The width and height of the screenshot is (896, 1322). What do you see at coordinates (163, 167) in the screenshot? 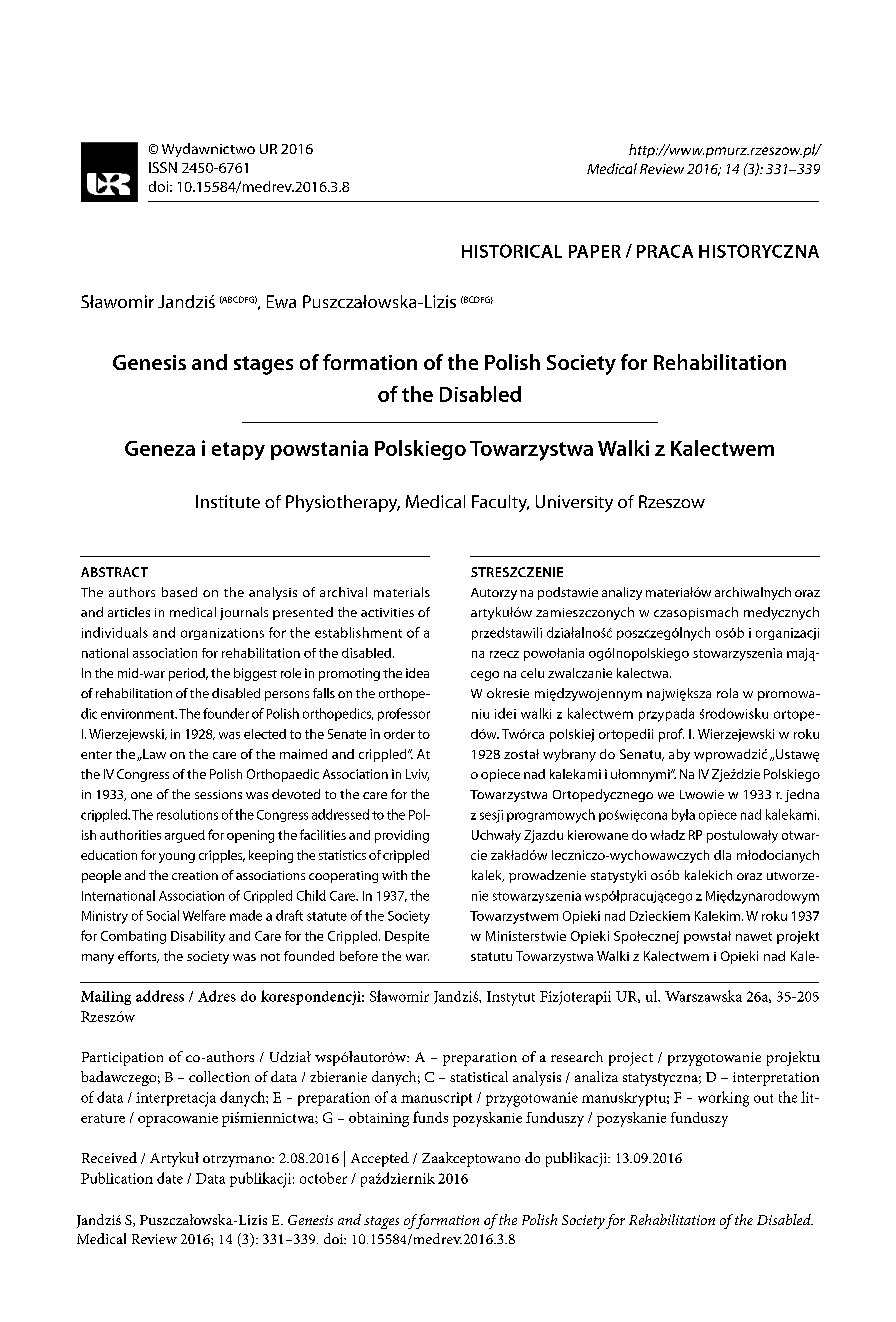
I see `ISSN` at bounding box center [163, 167].
